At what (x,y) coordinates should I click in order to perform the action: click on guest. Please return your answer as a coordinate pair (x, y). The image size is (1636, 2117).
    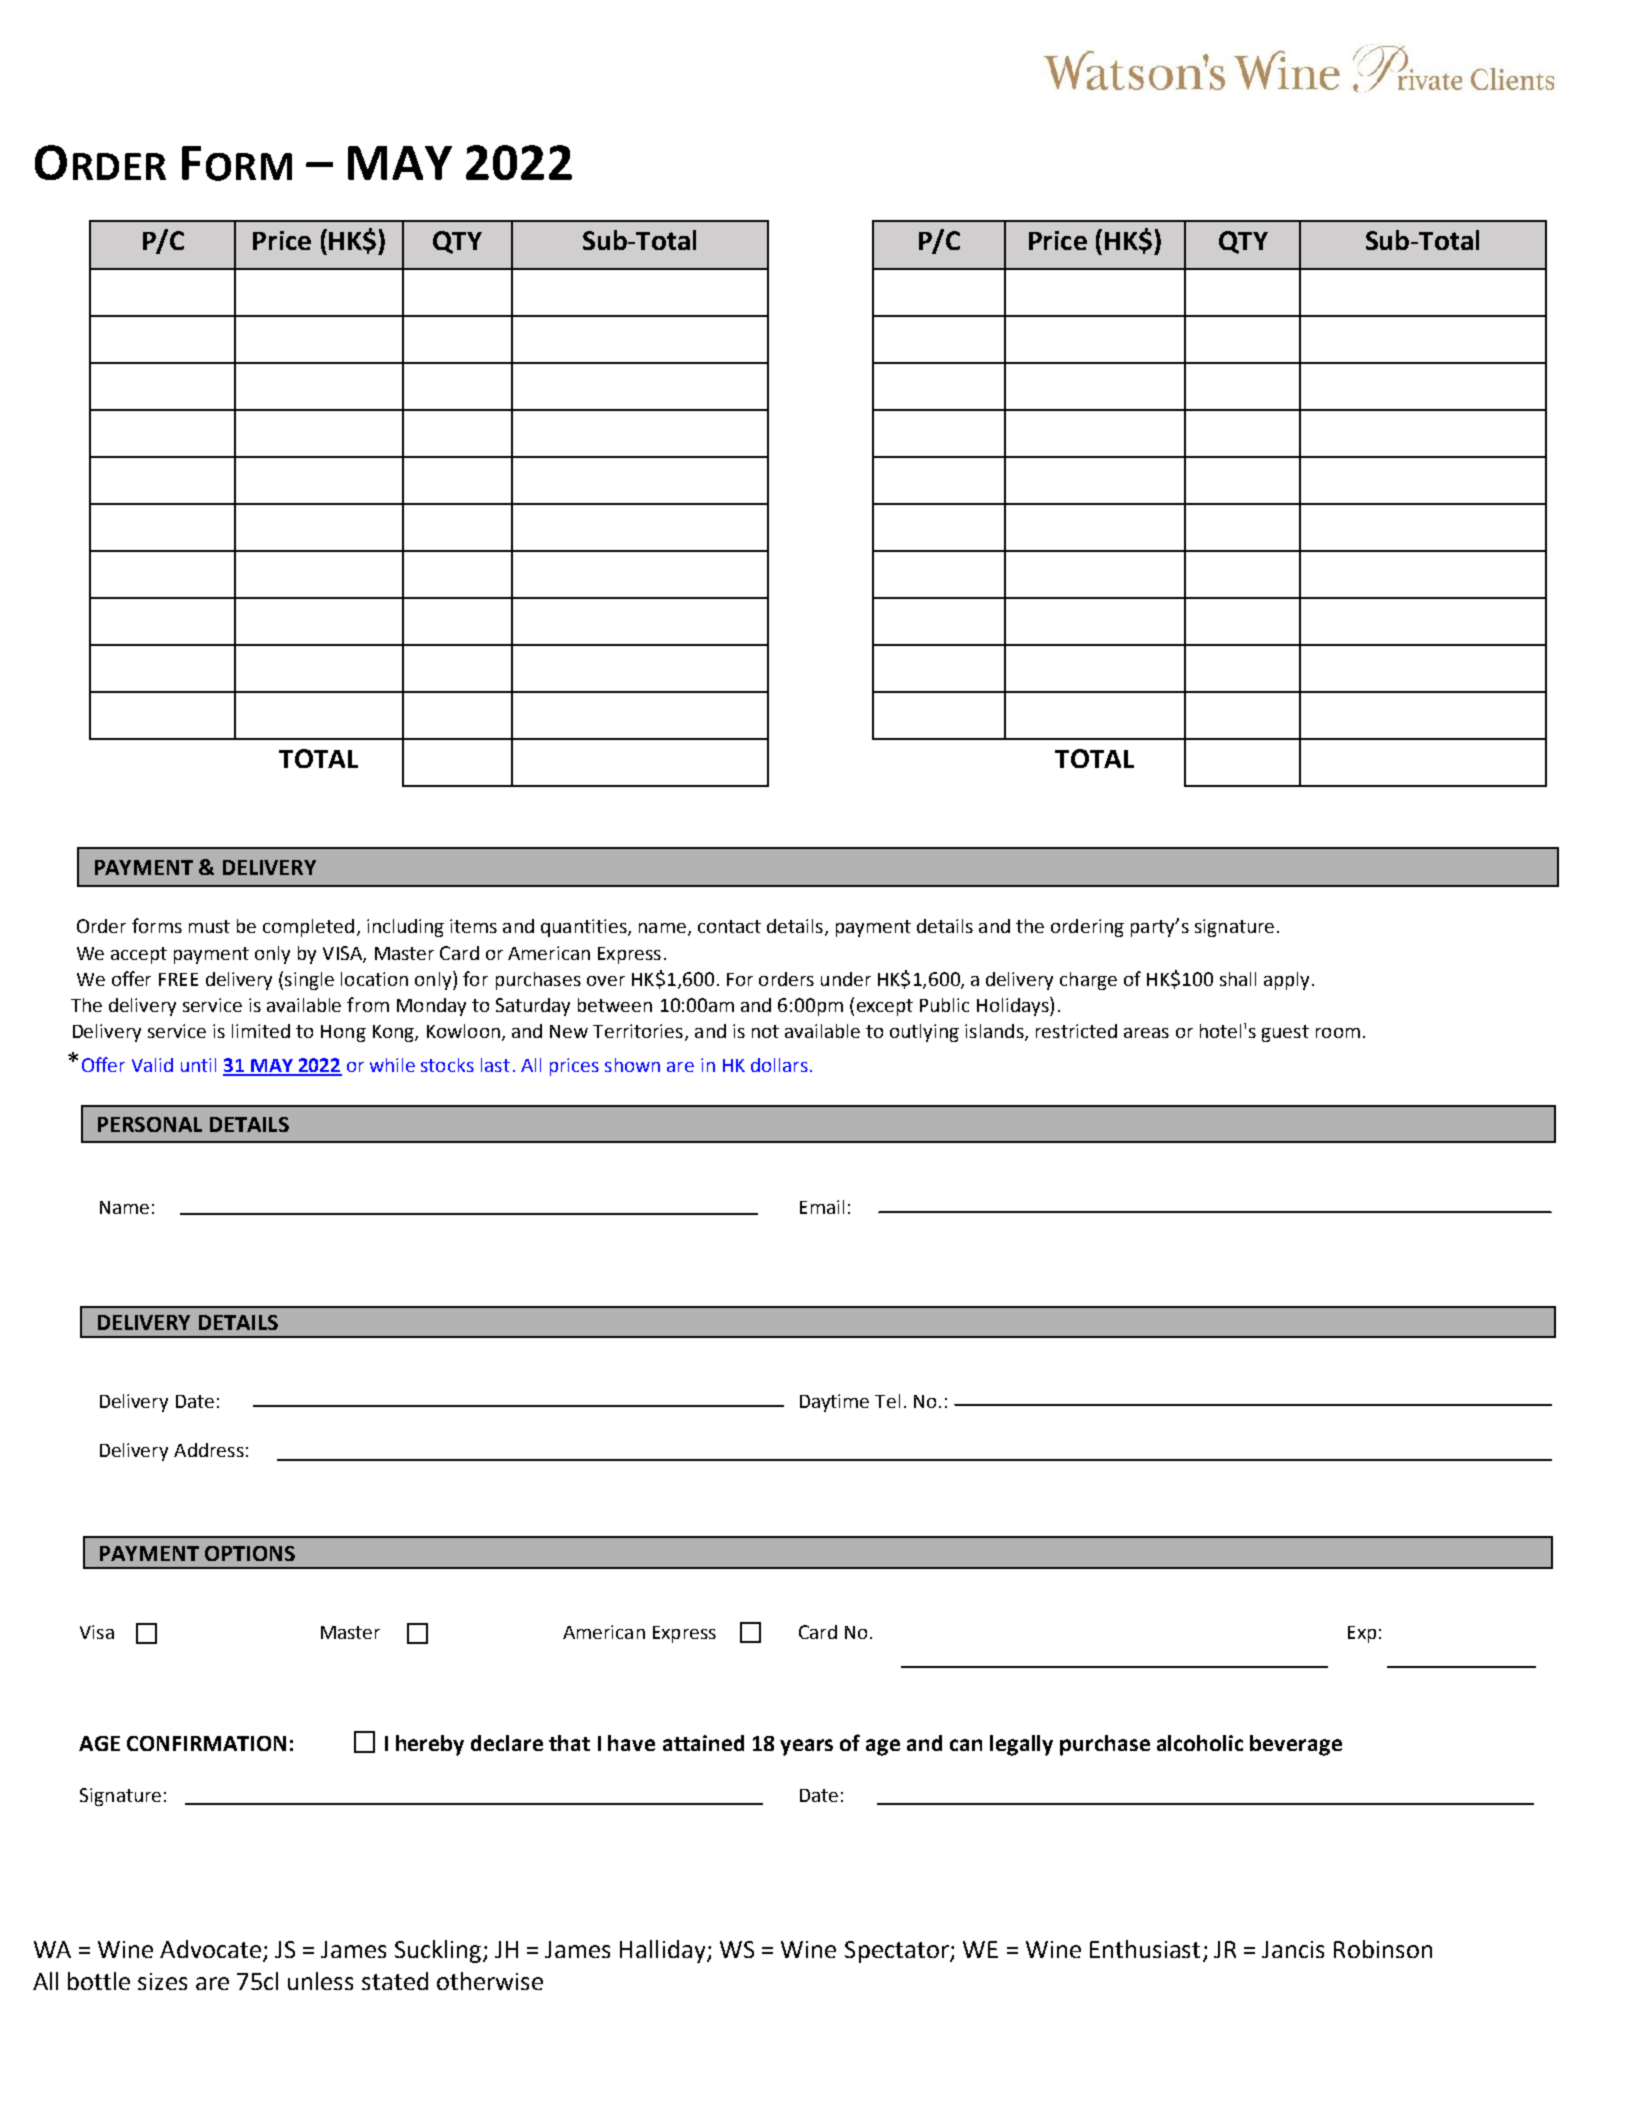
    Looking at the image, I should click on (1285, 1033).
